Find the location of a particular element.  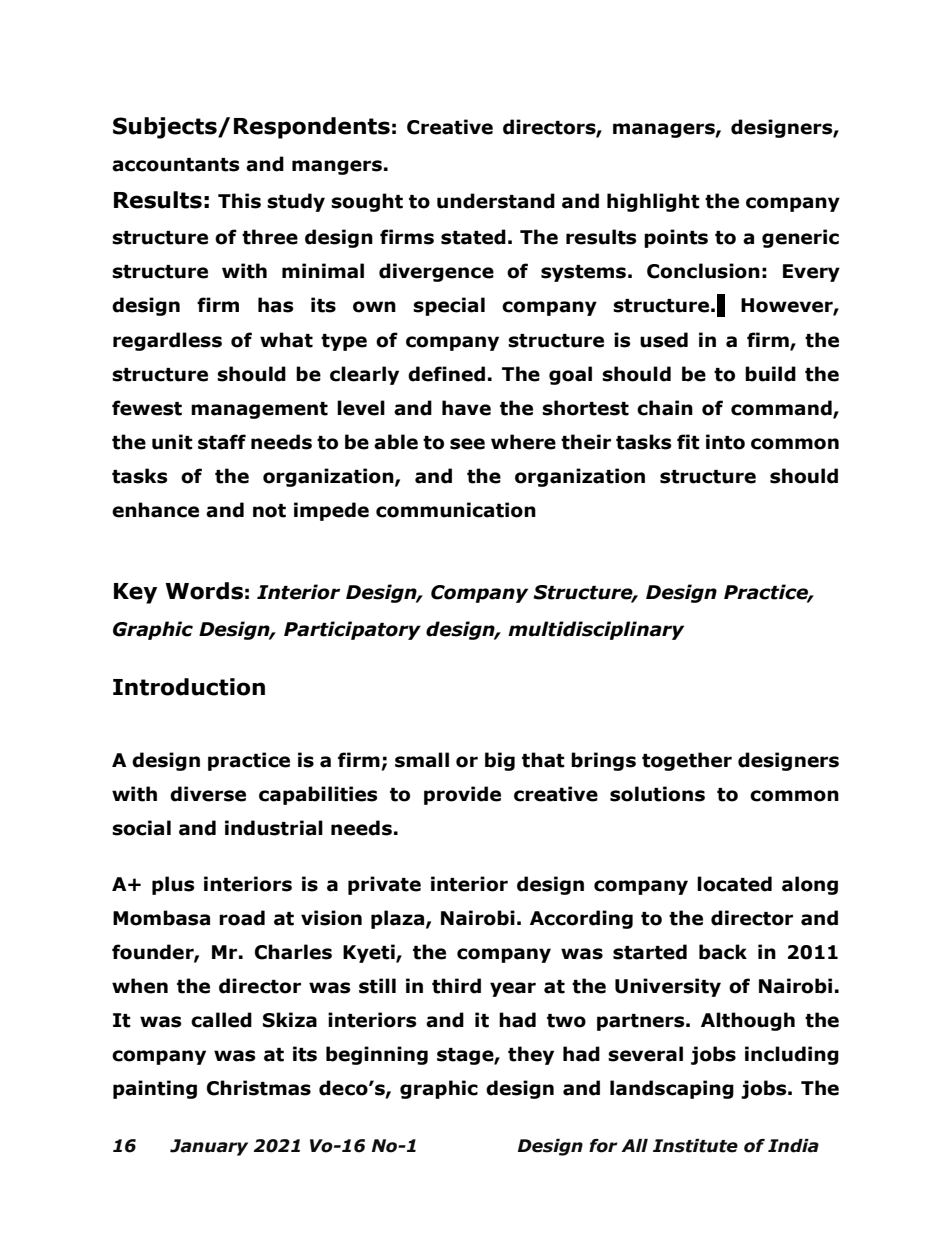

they is located at coordinates (531, 1055).
